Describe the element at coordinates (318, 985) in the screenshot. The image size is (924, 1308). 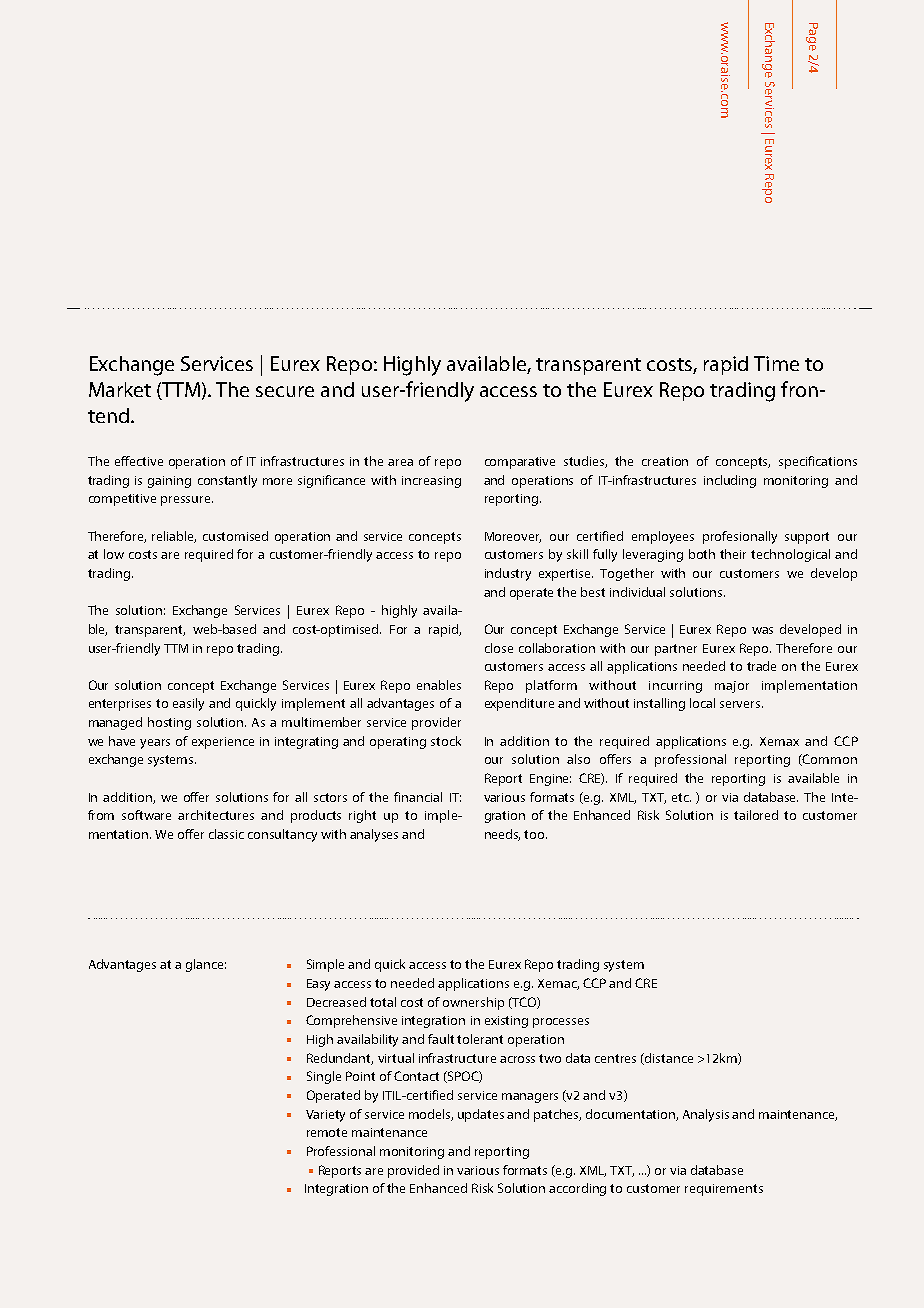
I see `Easy` at that location.
